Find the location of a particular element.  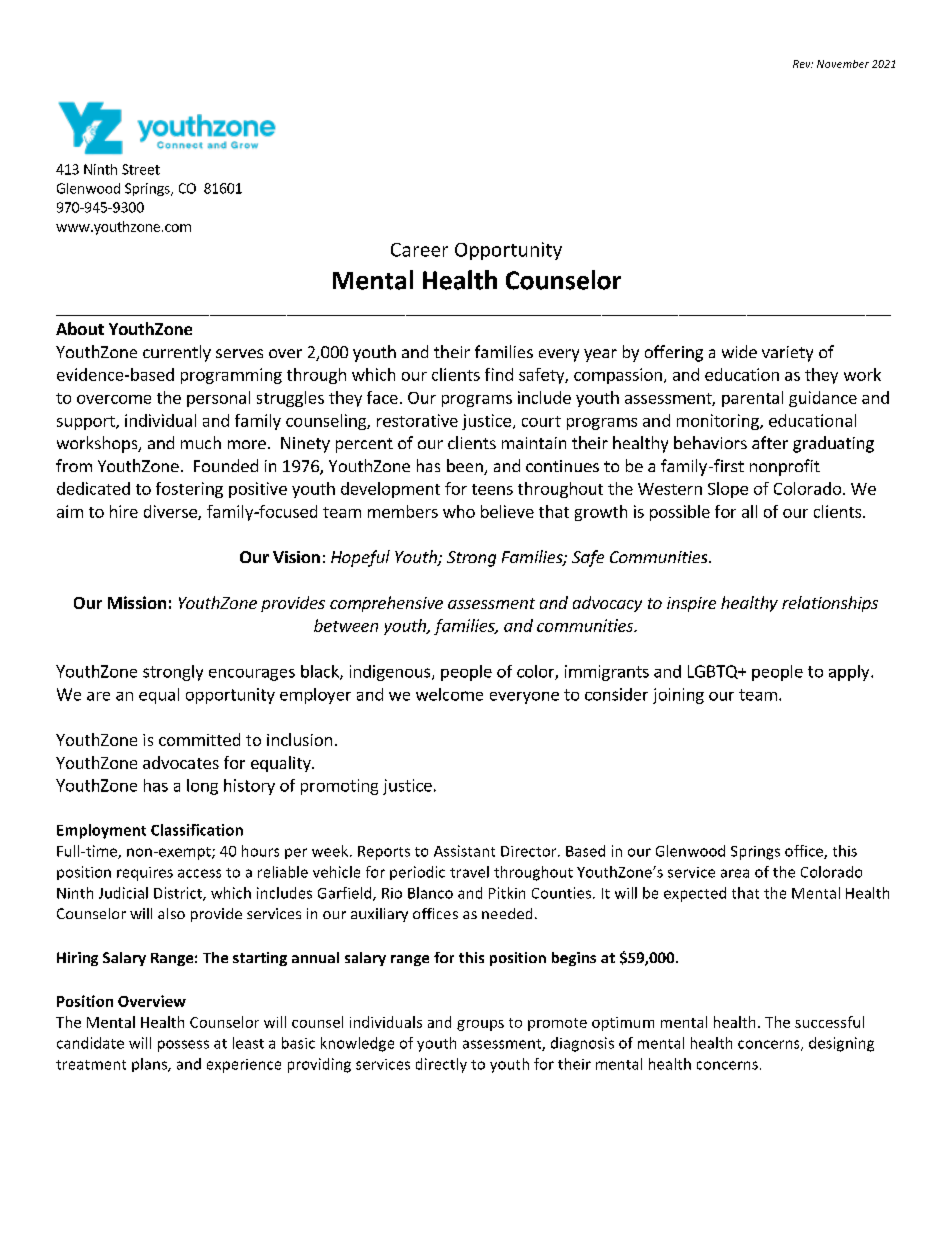

all is located at coordinates (749, 511).
